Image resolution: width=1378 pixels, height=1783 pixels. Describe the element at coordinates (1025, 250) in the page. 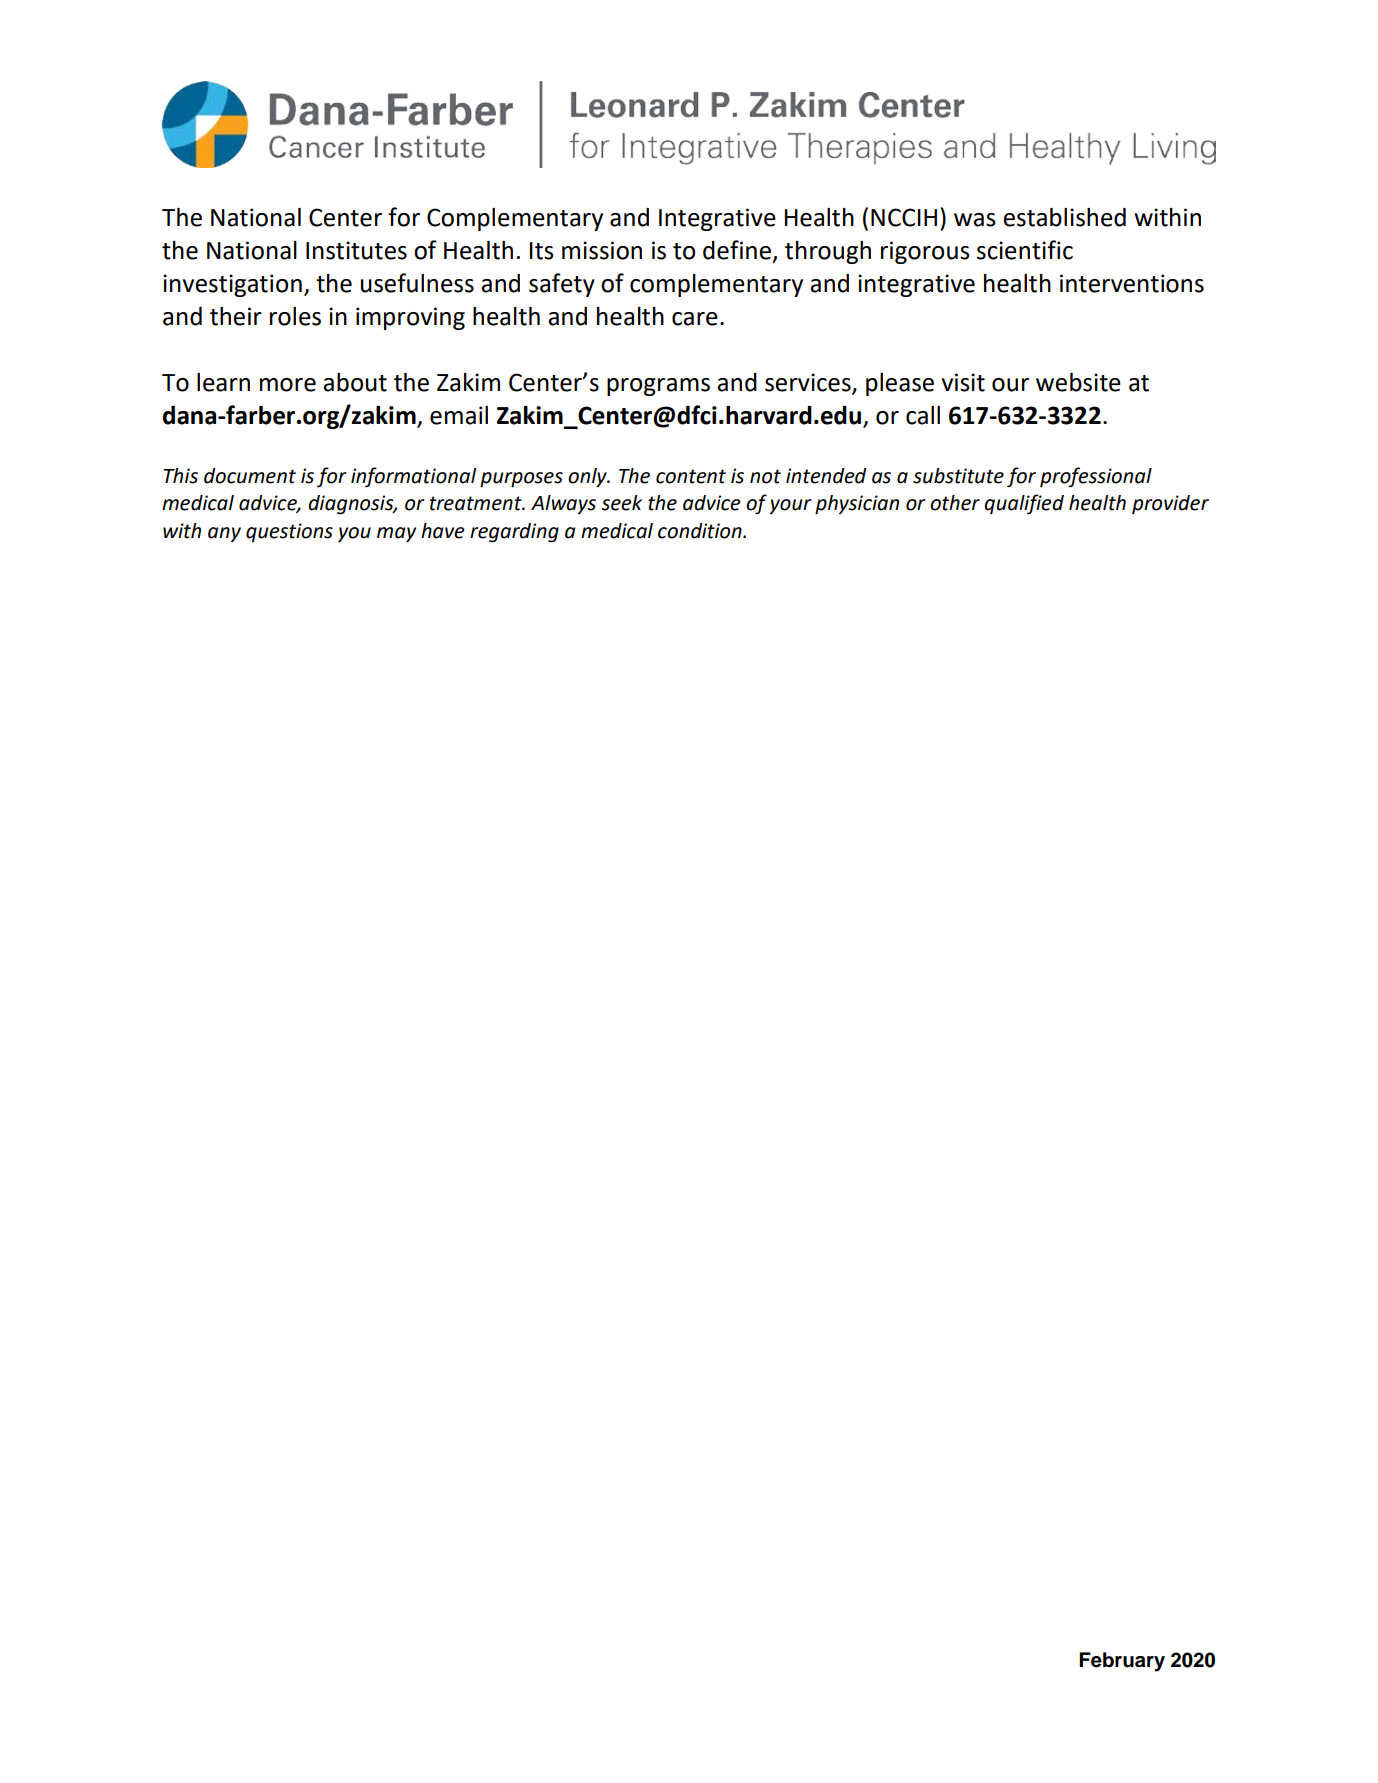

I see `scientific` at that location.
